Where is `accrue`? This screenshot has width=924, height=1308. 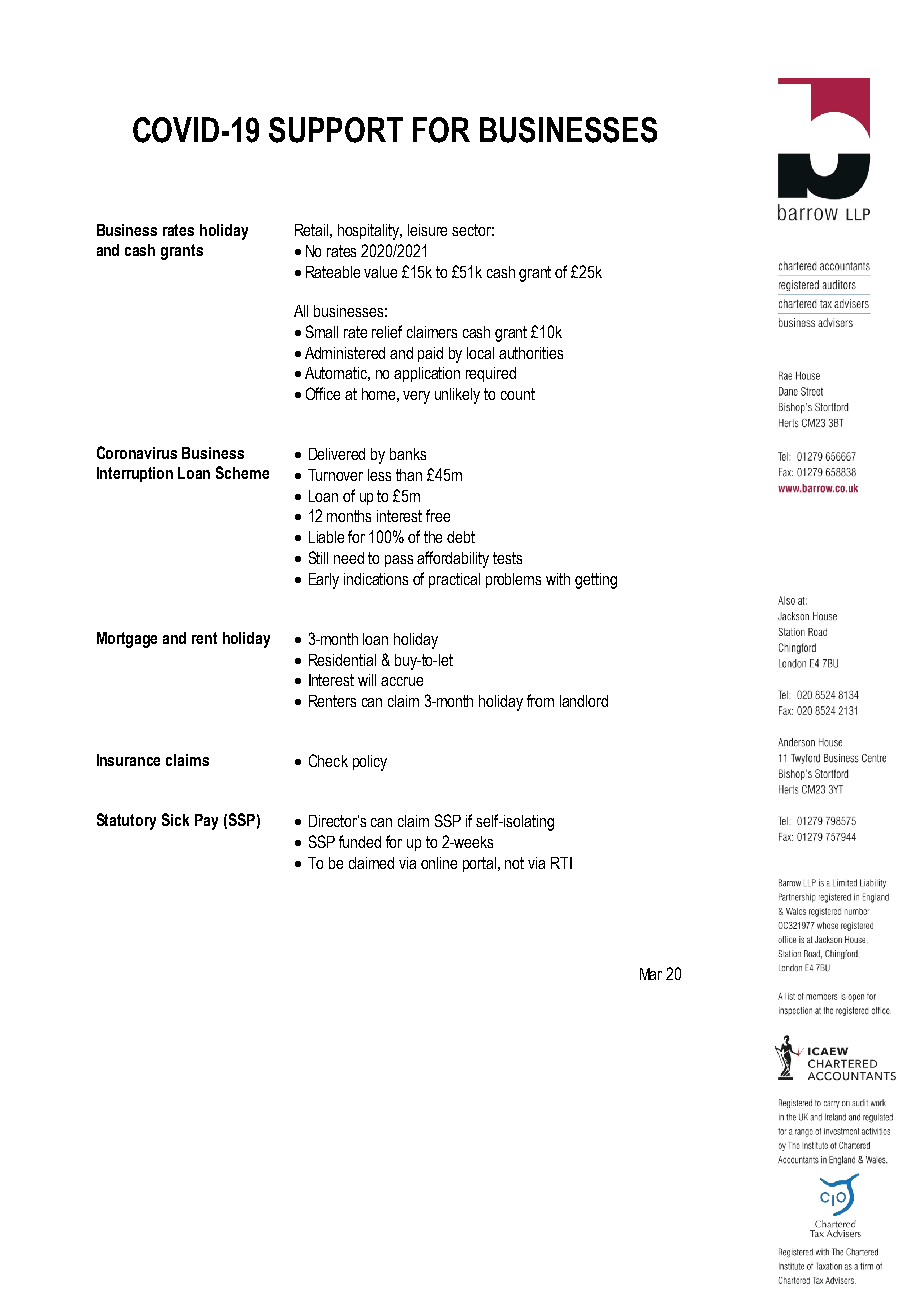 accrue is located at coordinates (402, 681).
